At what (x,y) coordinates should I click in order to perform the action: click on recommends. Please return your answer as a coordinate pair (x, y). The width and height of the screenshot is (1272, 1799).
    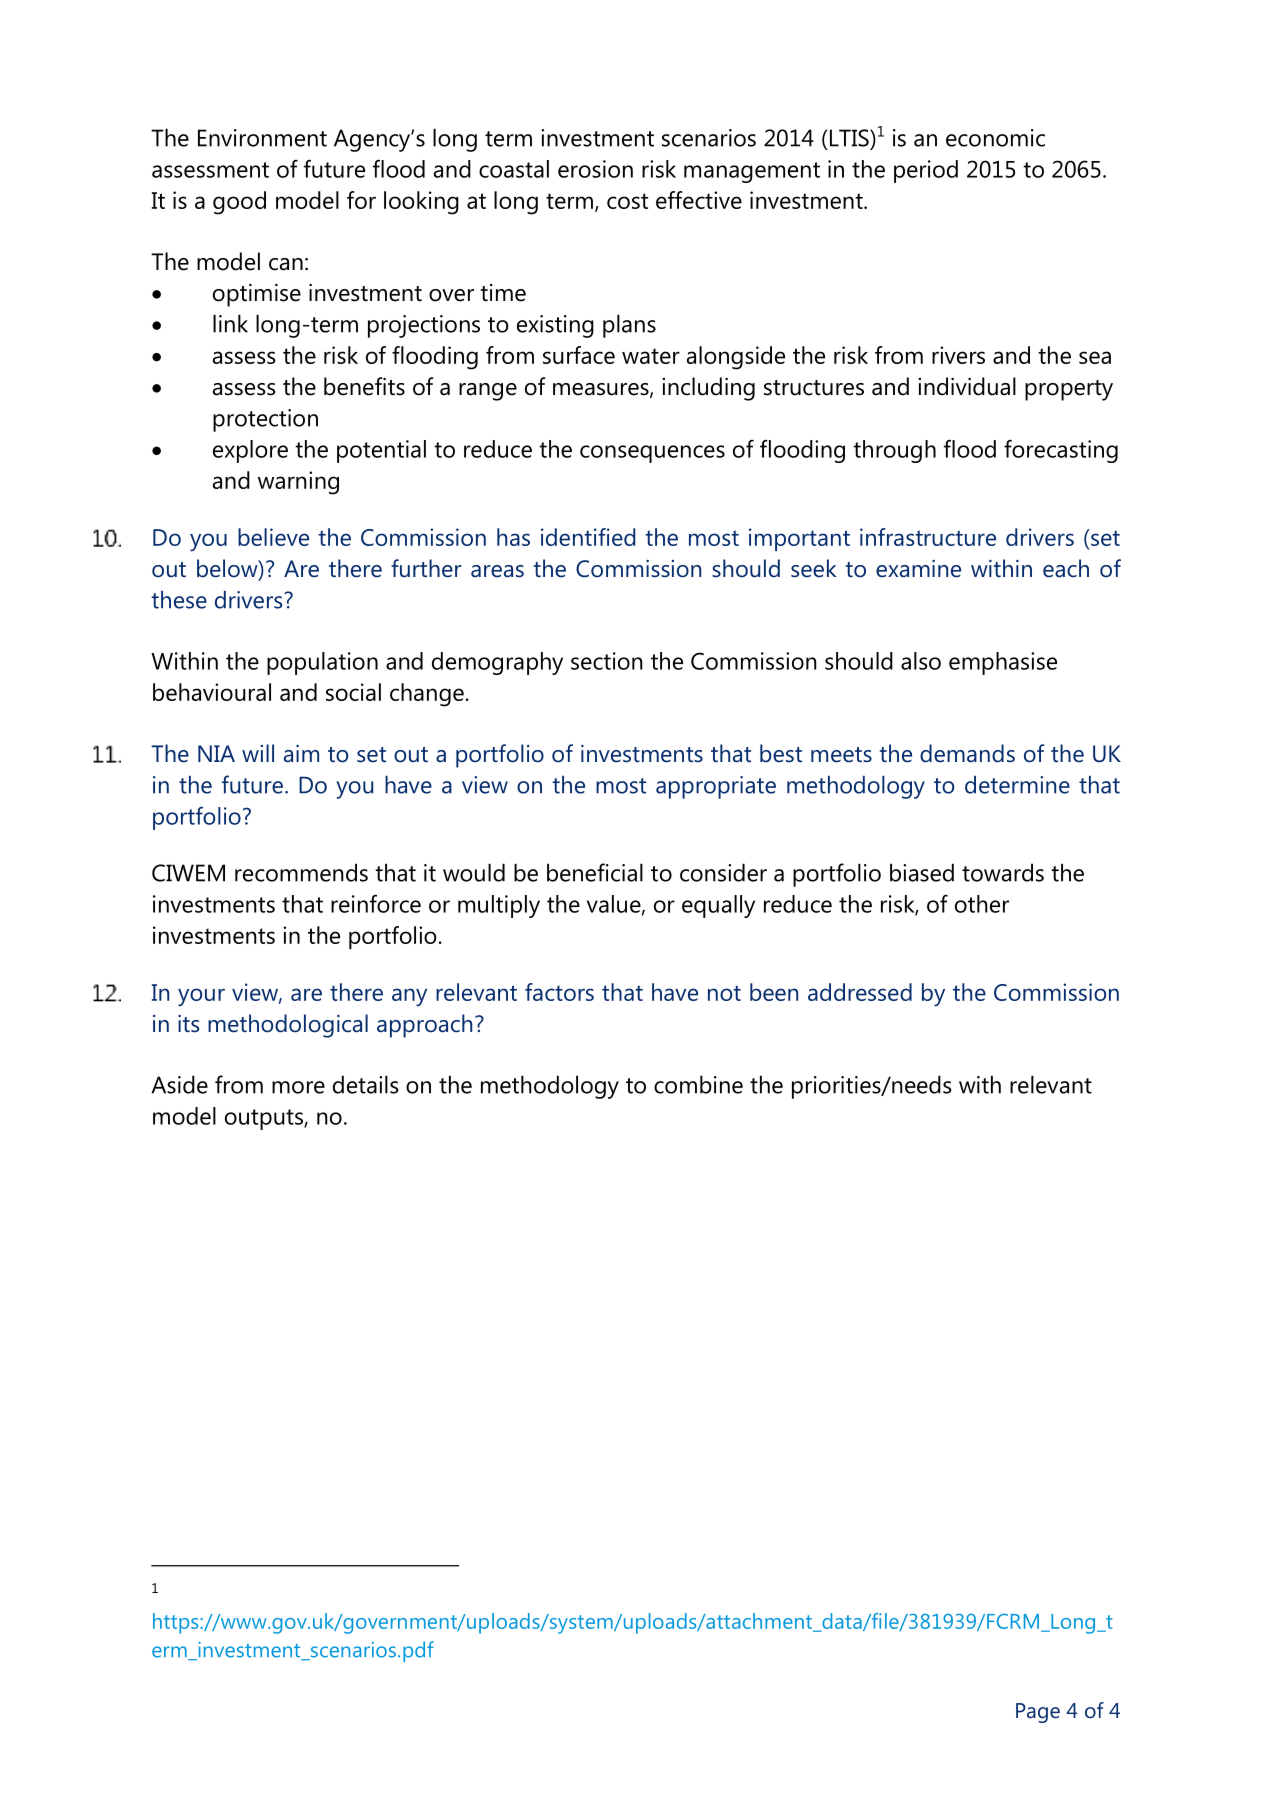
    Looking at the image, I should click on (301, 872).
